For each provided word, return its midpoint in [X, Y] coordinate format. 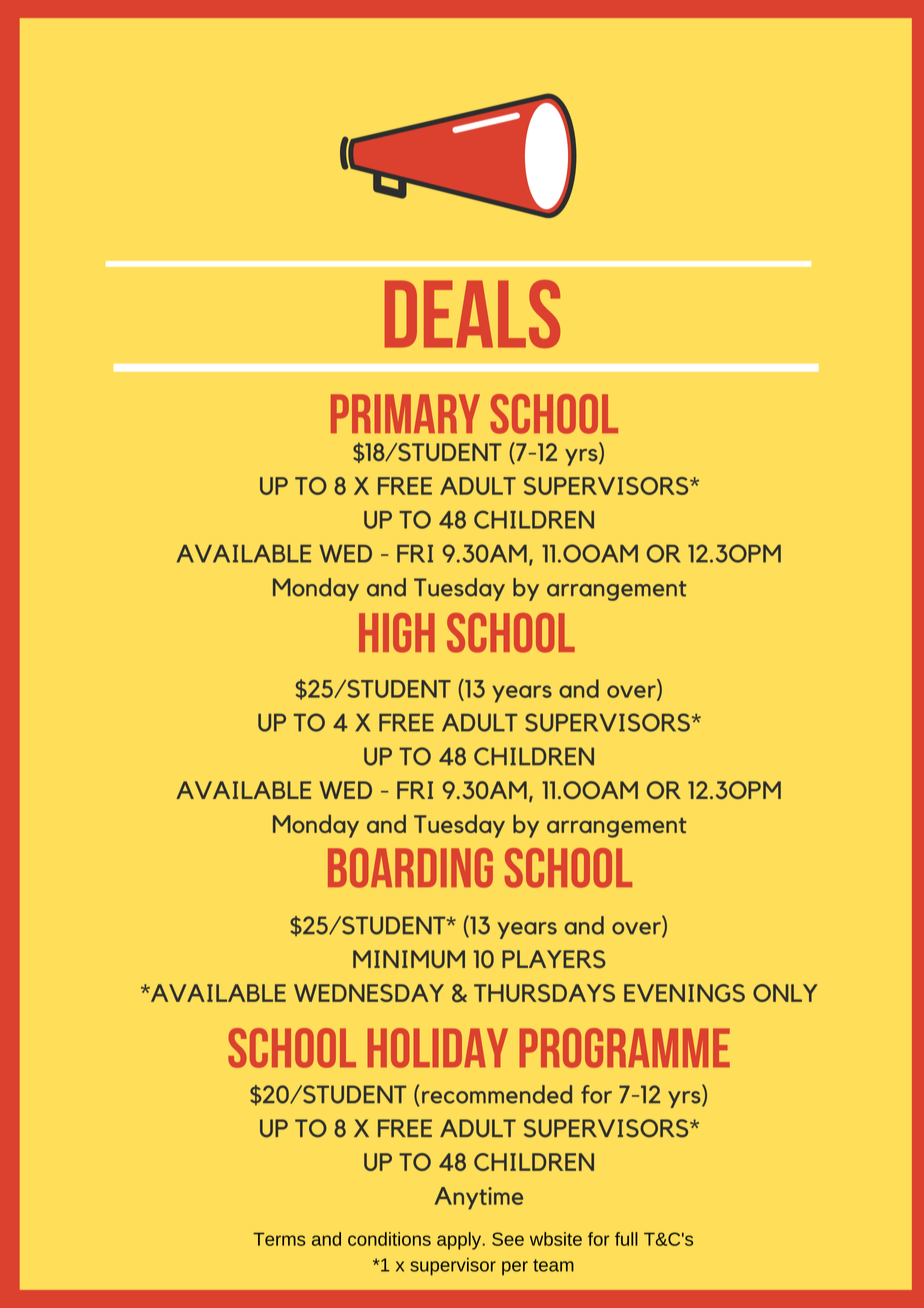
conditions [389, 1239]
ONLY [785, 993]
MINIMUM [409, 959]
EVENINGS [684, 993]
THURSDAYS [544, 993]
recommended [497, 1094]
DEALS [472, 314]
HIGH [397, 633]
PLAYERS [554, 959]
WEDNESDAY [369, 993]
